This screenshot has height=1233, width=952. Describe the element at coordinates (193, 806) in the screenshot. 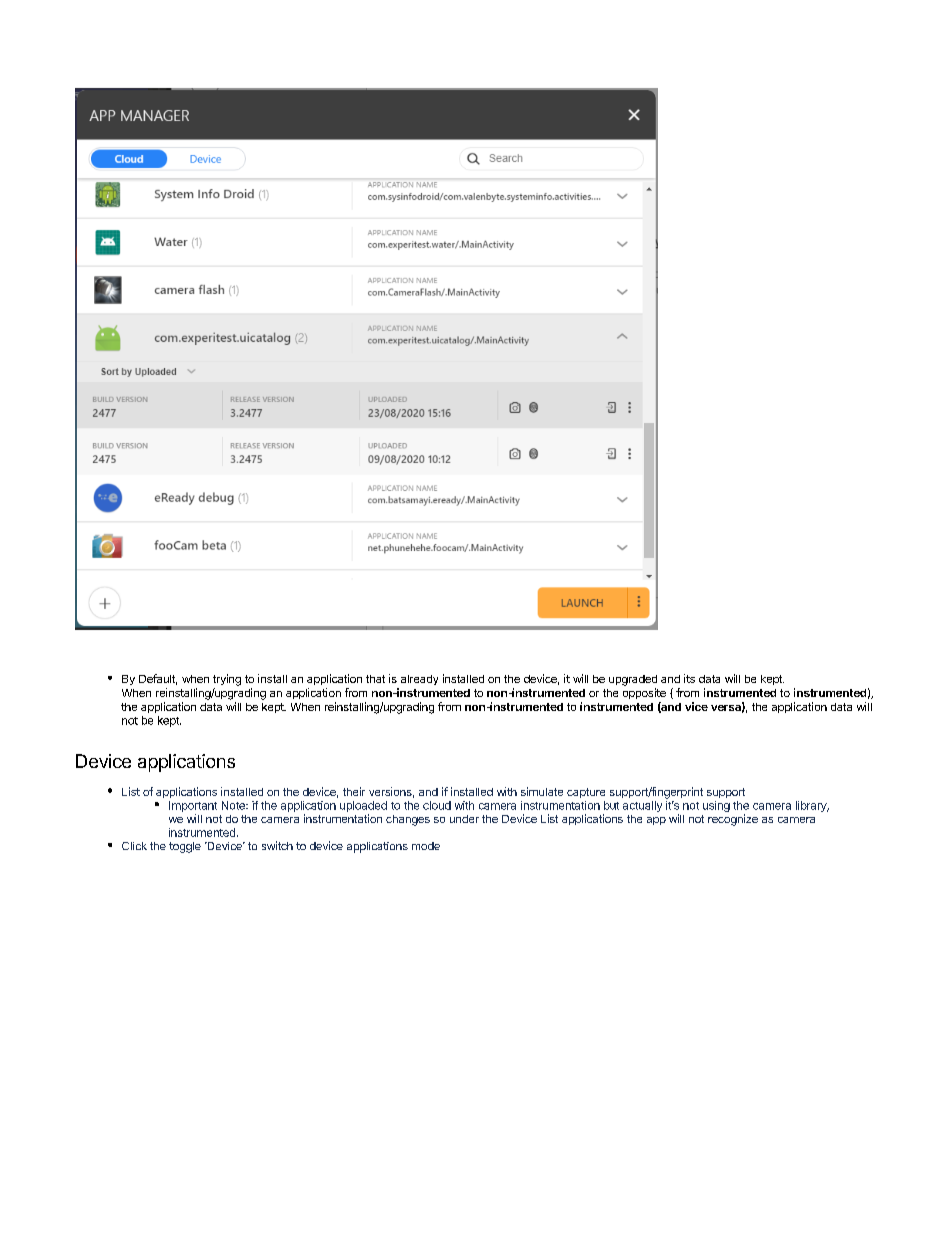

I see `Important` at that location.
